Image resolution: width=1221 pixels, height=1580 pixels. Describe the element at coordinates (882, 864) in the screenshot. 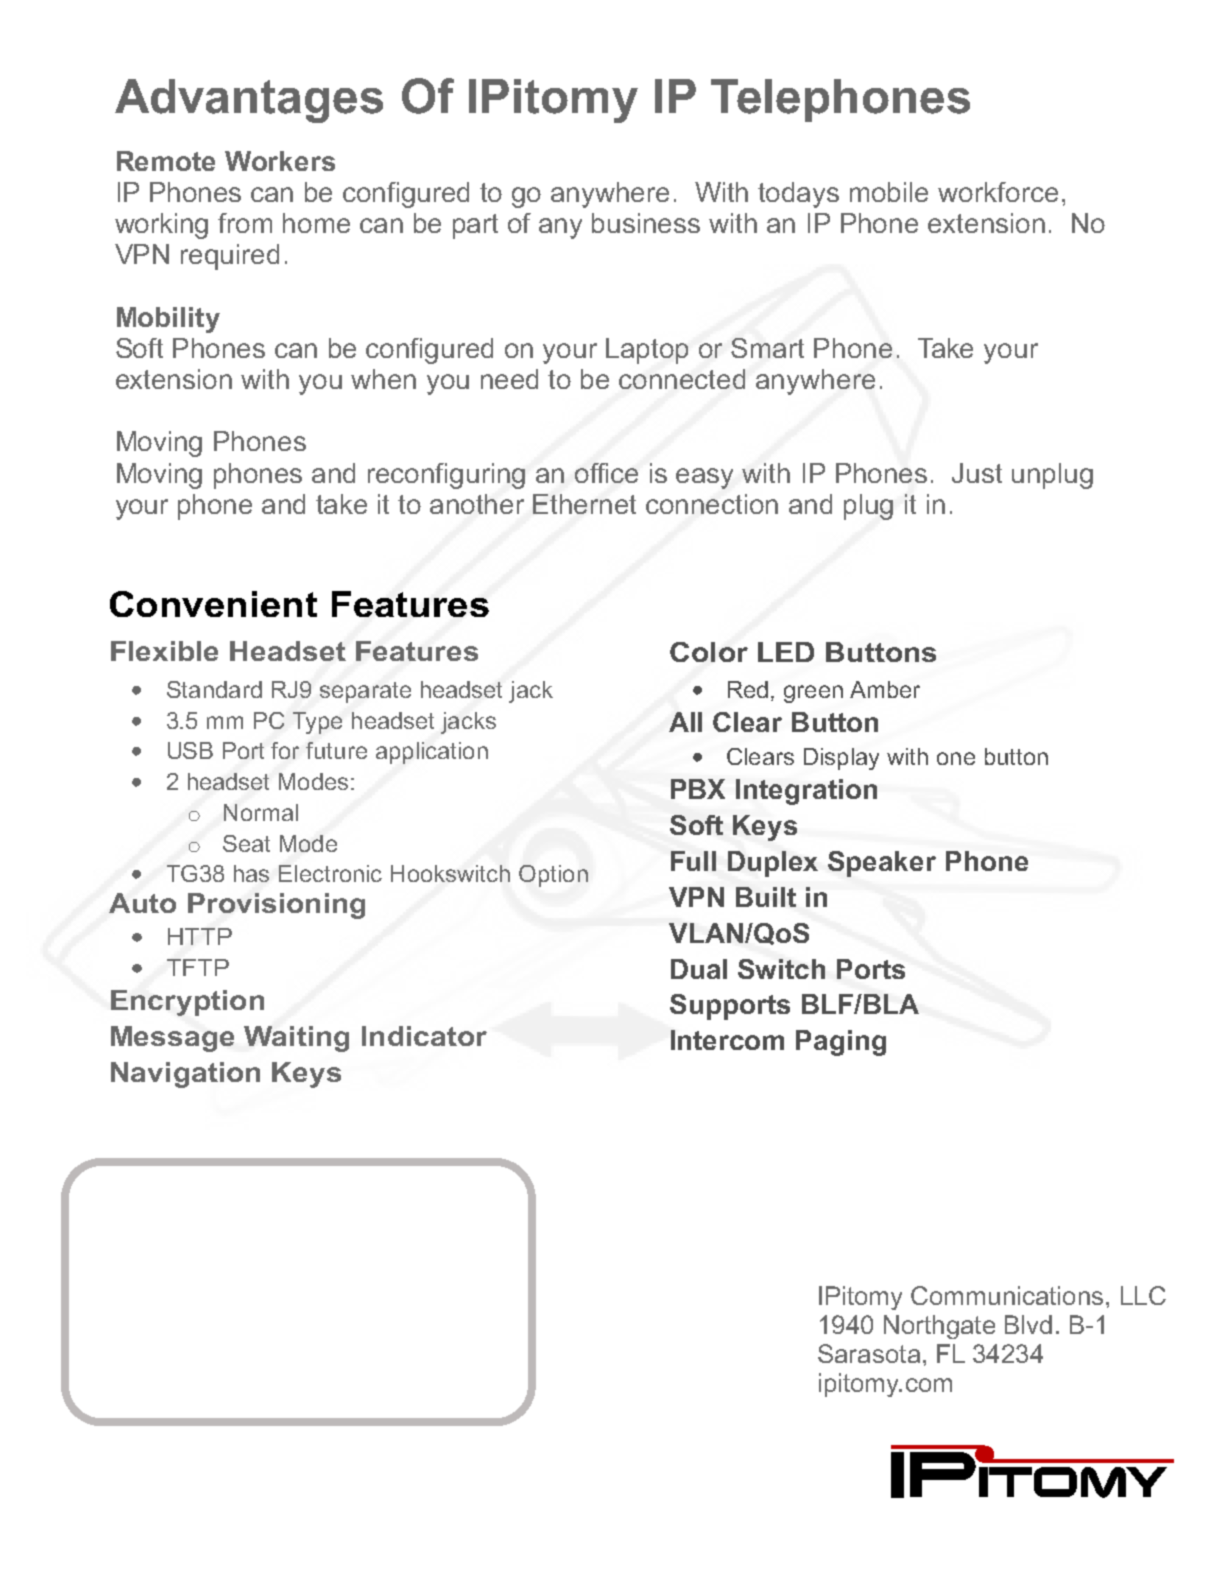

I see `Speaker` at that location.
